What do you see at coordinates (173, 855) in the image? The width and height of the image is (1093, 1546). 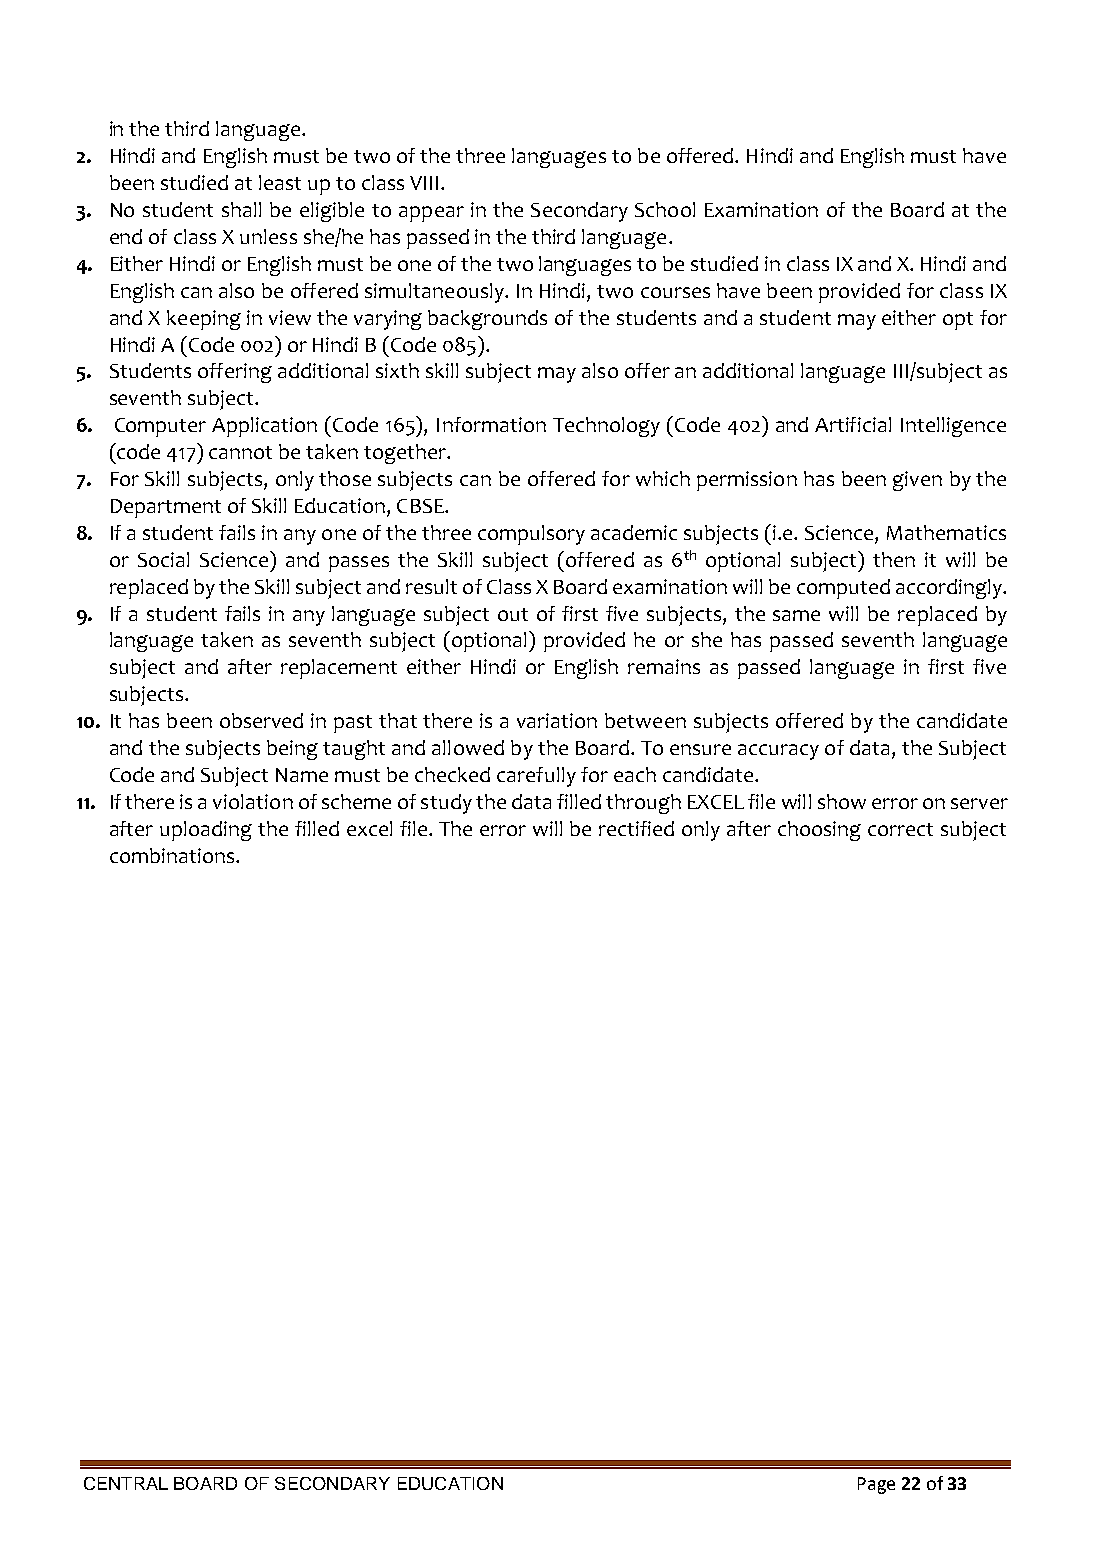 I see `combinations` at bounding box center [173, 855].
